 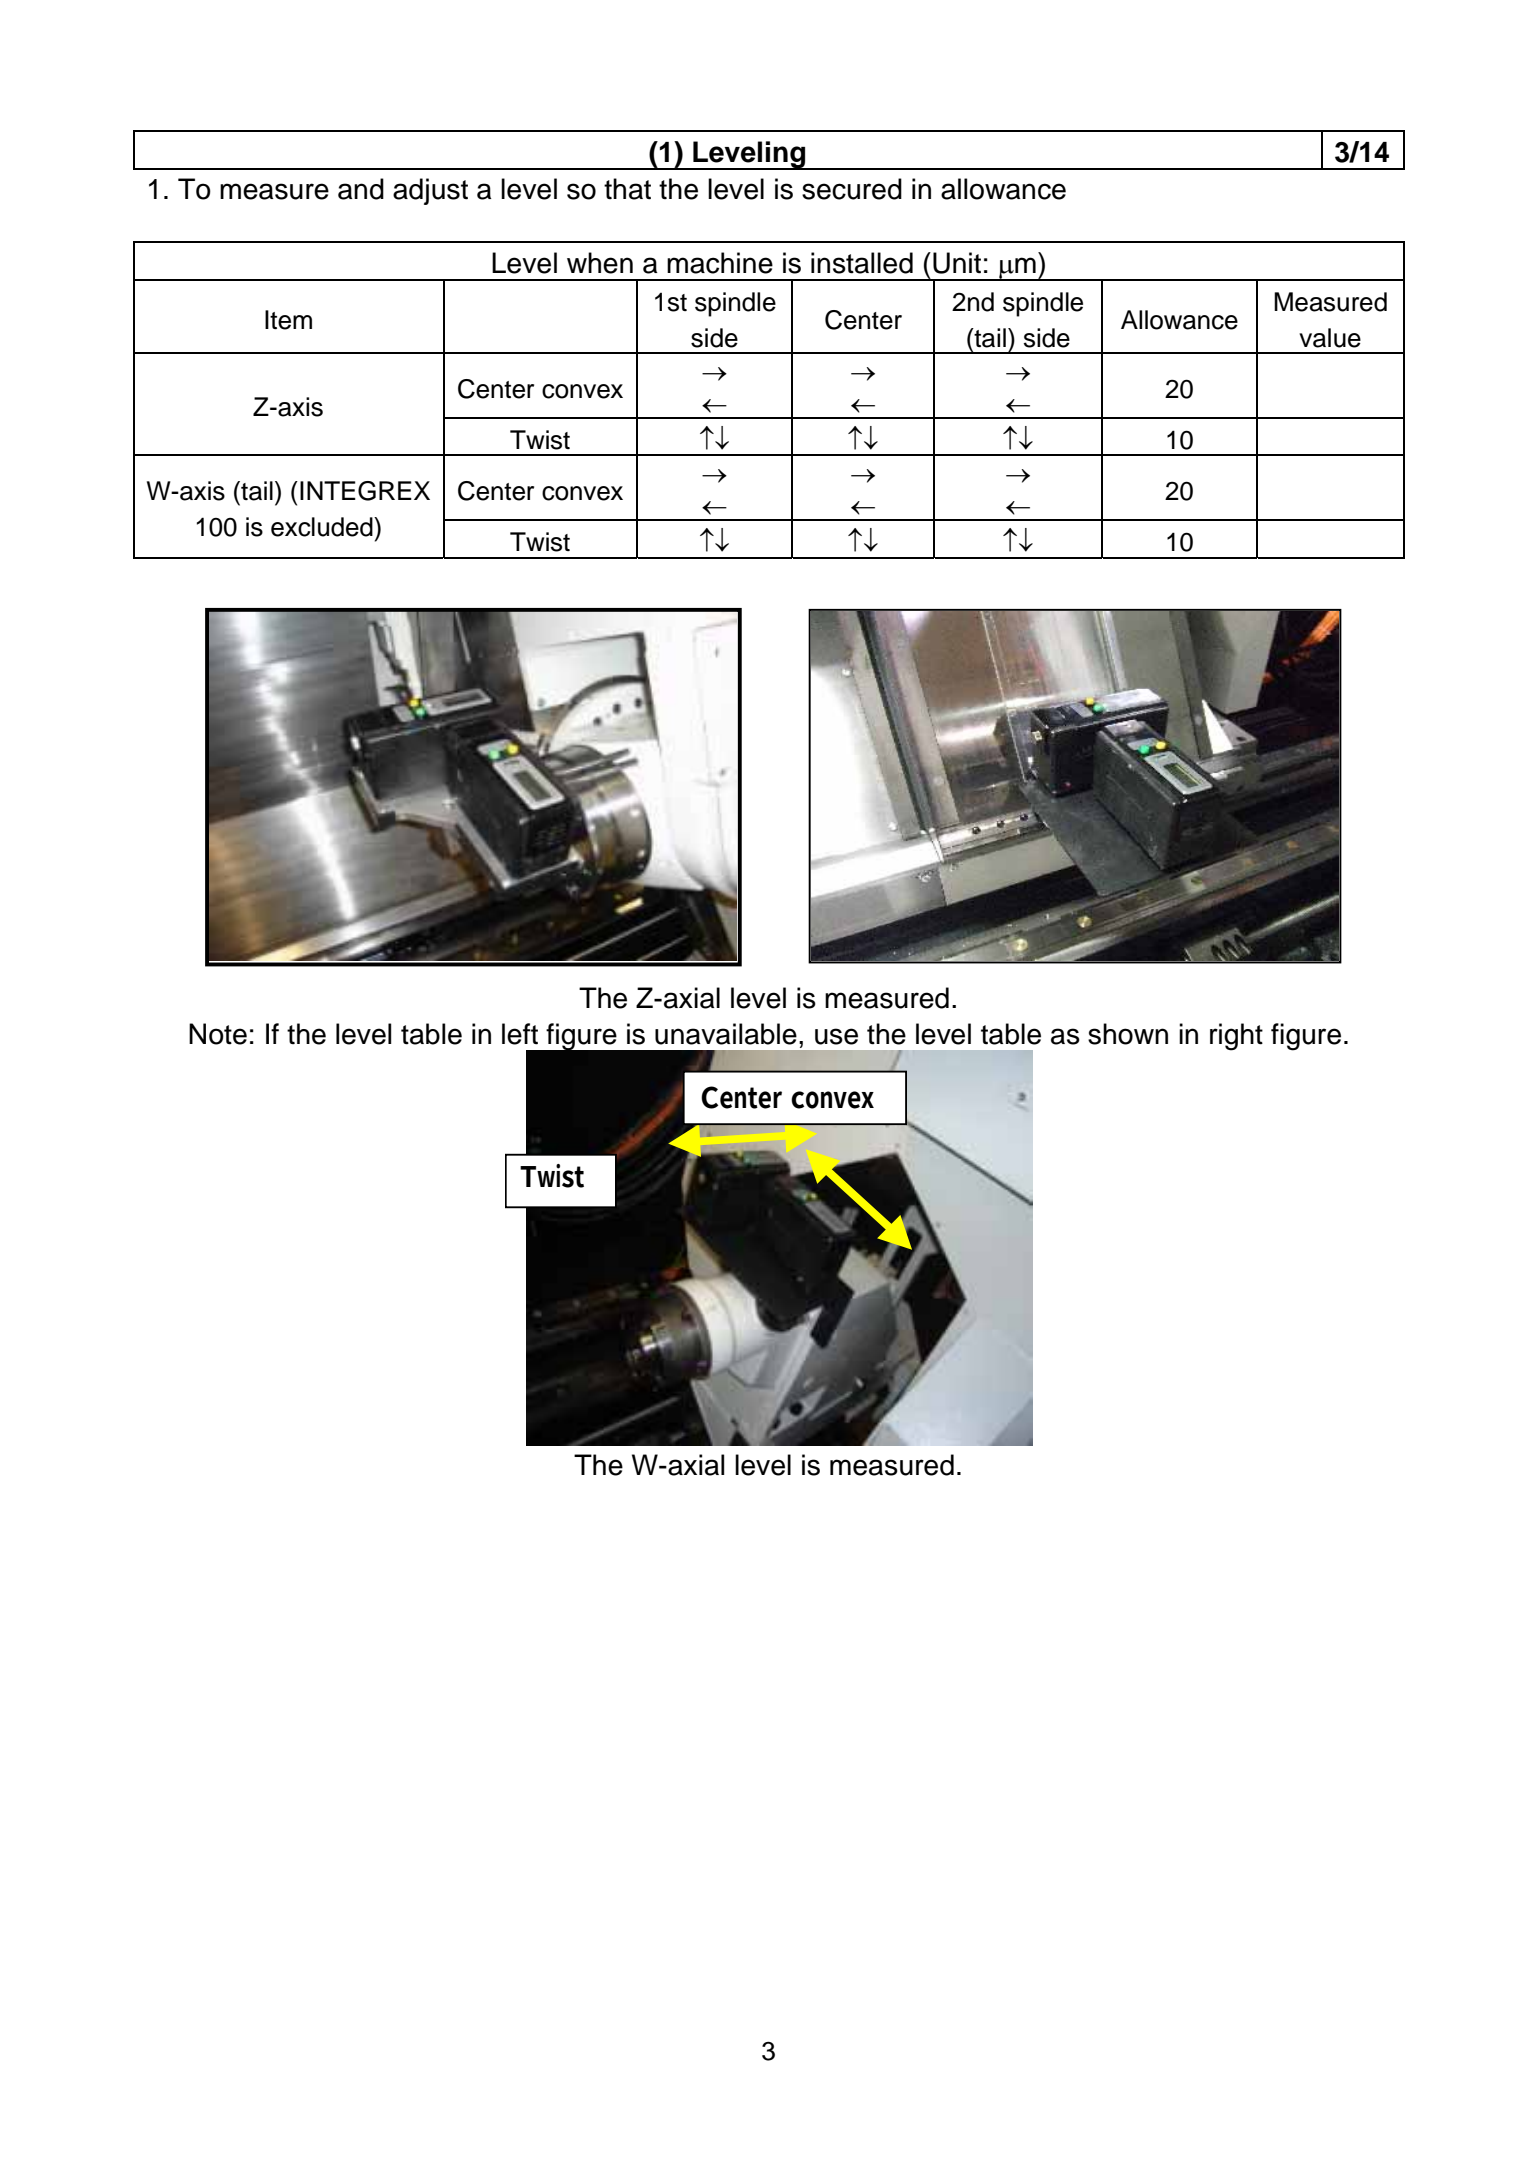 What do you see at coordinates (520, 1034) in the screenshot?
I see `left` at bounding box center [520, 1034].
